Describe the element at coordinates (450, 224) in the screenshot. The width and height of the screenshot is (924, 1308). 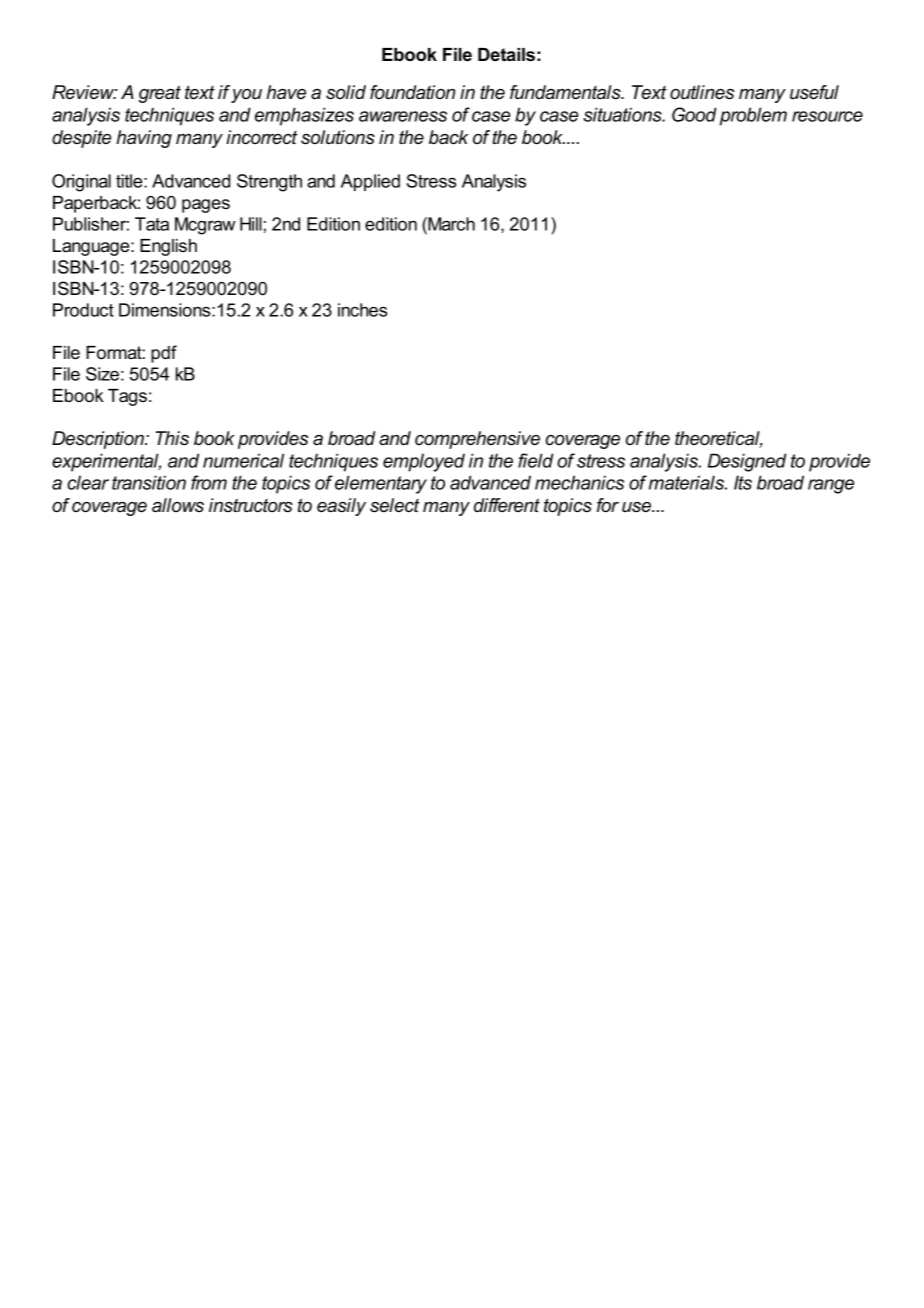
I see `March` at that location.
